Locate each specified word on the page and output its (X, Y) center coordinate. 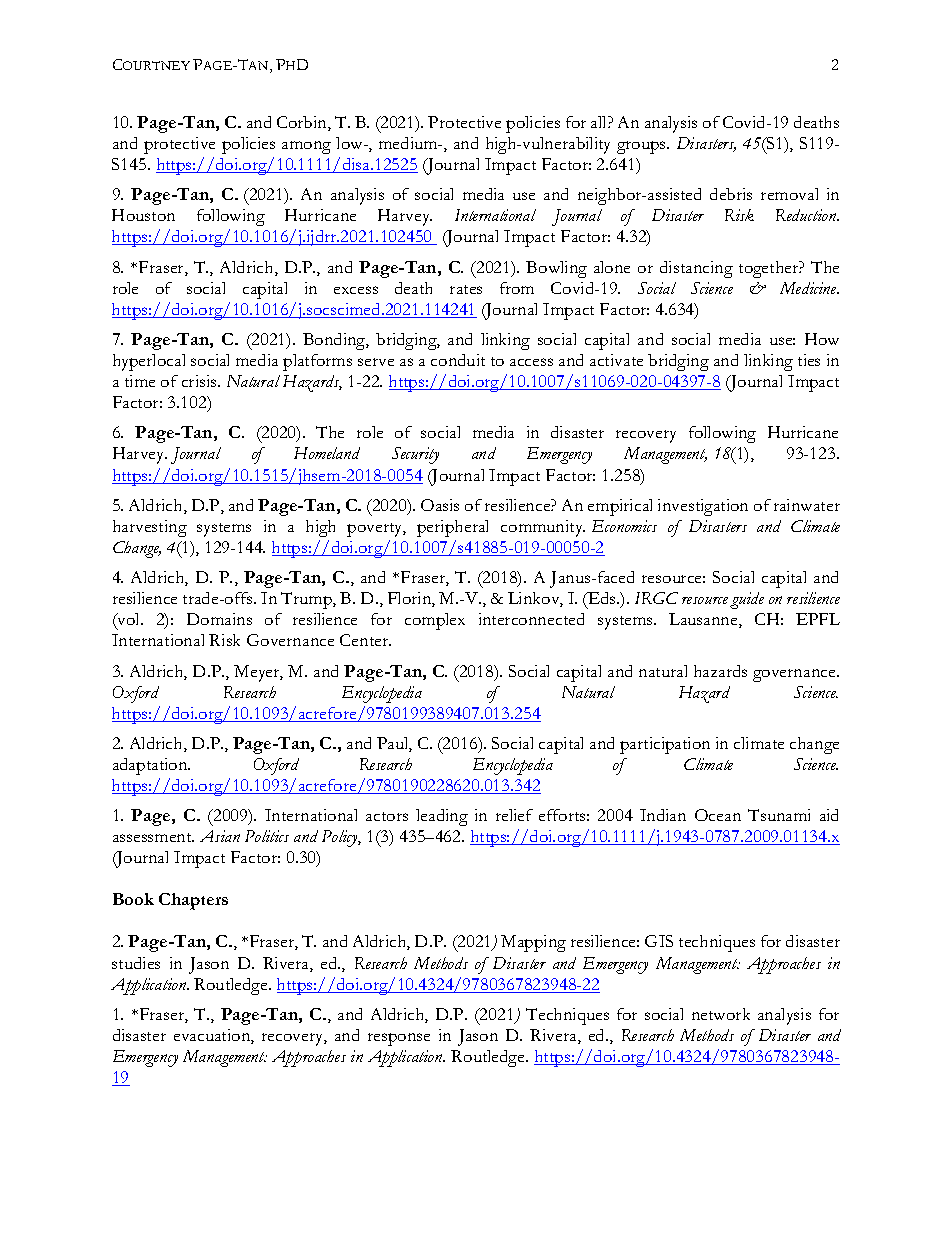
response (399, 1039)
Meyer (258, 673)
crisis (200, 381)
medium (409, 143)
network (721, 1014)
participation (665, 745)
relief (514, 815)
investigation (703, 507)
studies (136, 963)
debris (731, 194)
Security (415, 455)
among (306, 147)
